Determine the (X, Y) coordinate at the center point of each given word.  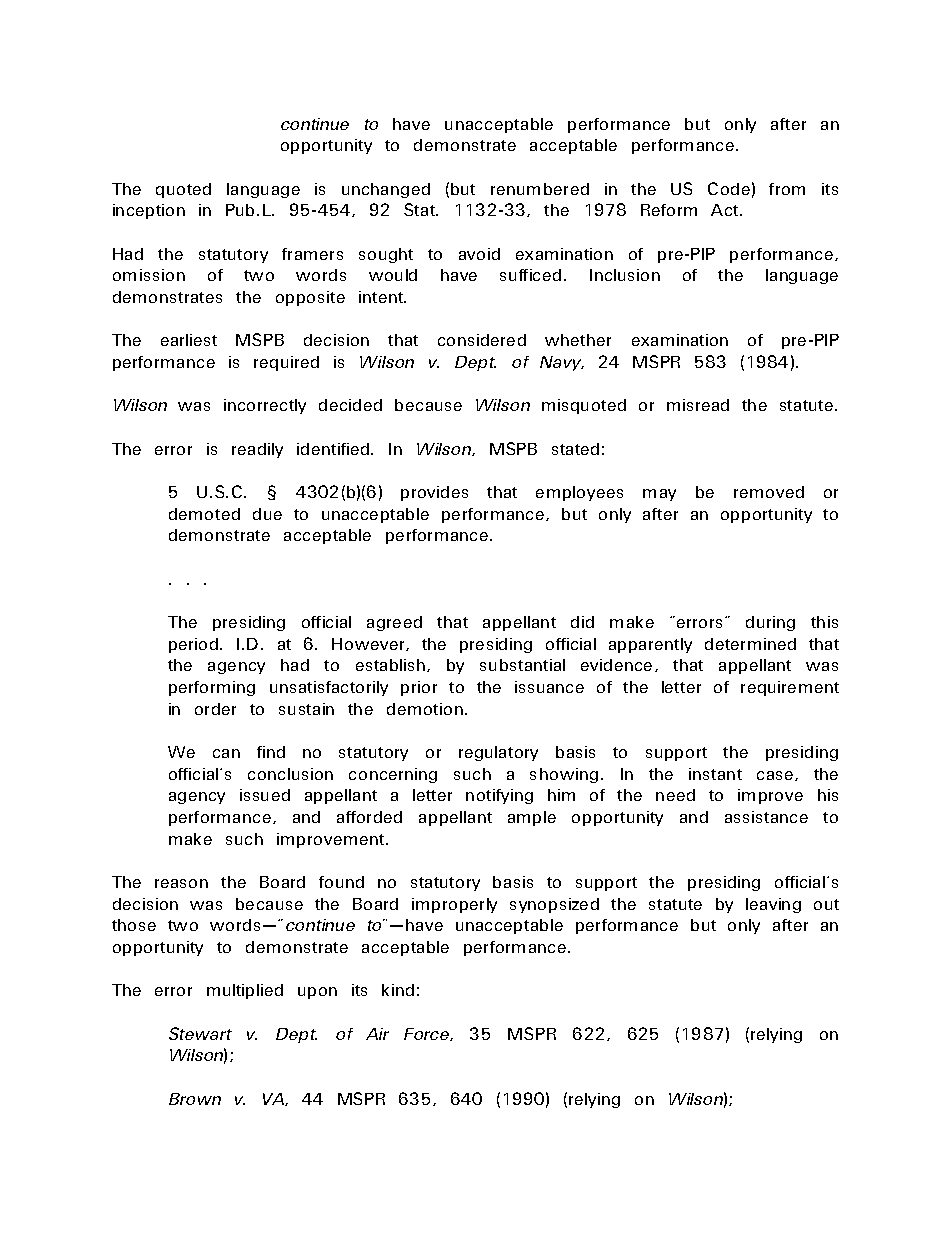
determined (750, 644)
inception (149, 211)
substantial (522, 665)
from (787, 189)
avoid (479, 254)
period (195, 645)
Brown (195, 1099)
